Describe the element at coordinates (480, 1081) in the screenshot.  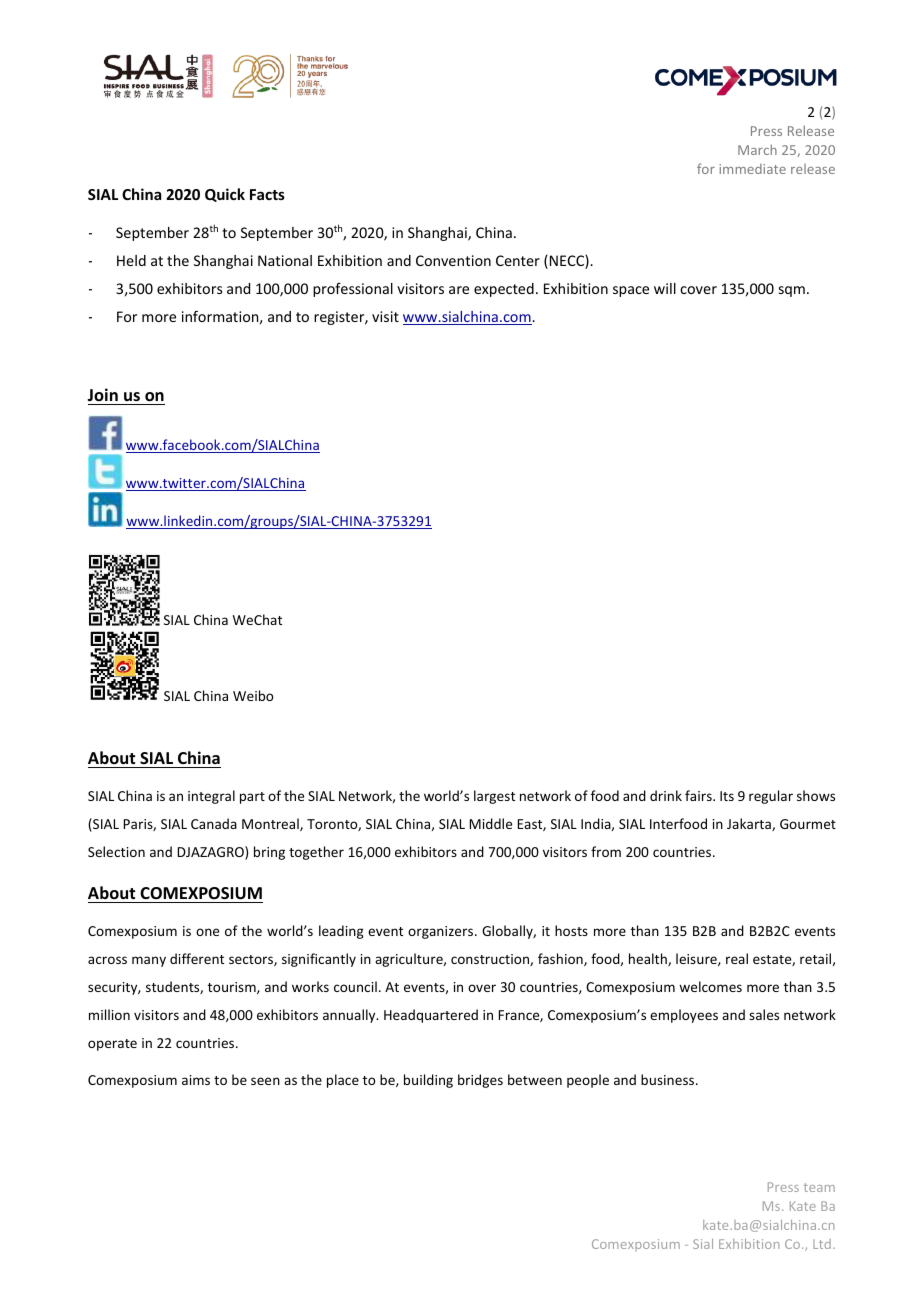
I see `bridges` at that location.
